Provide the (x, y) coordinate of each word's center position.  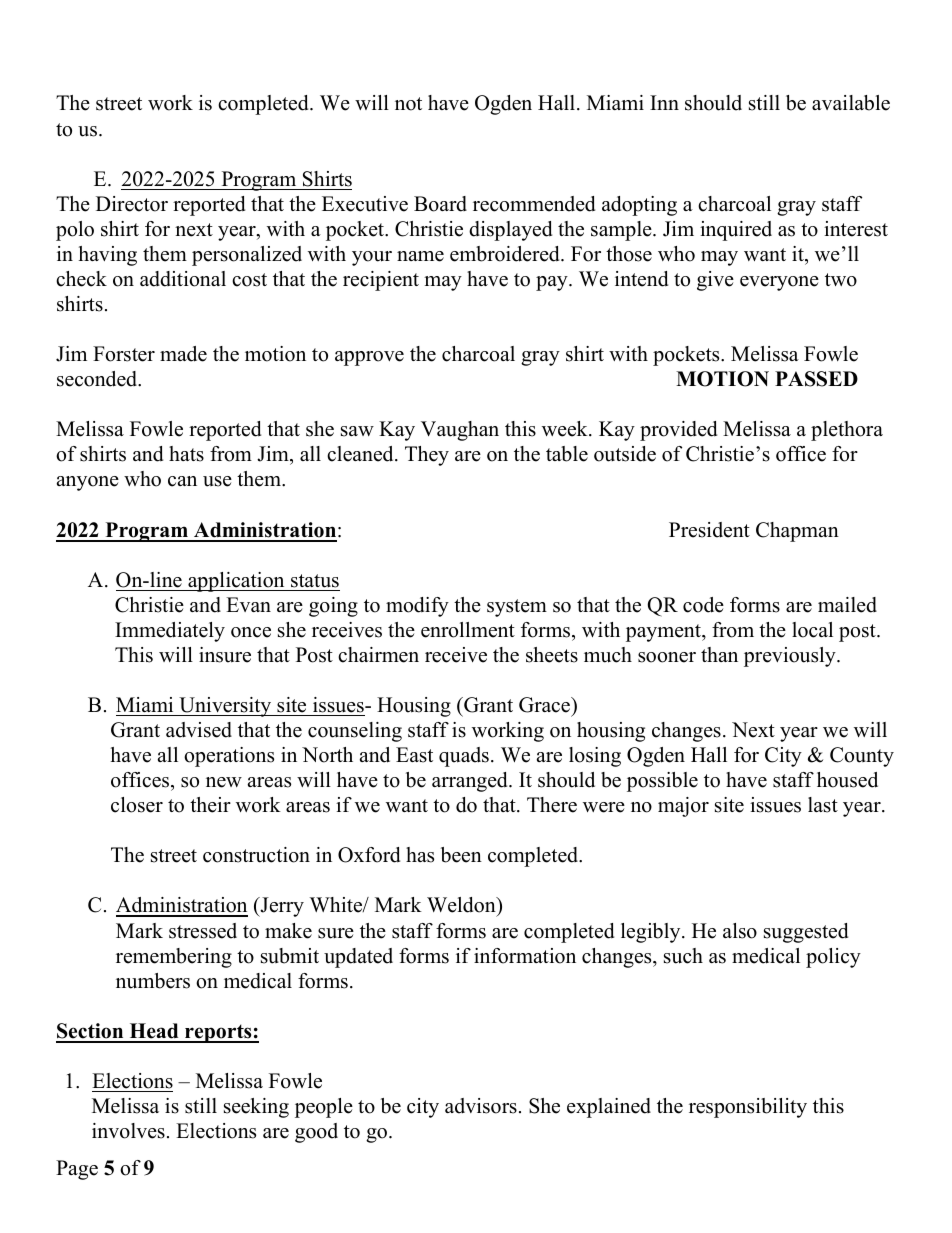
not (408, 104)
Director (132, 204)
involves (128, 1131)
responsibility (748, 1108)
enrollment (468, 630)
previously (791, 657)
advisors (481, 1106)
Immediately (170, 632)
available (851, 103)
